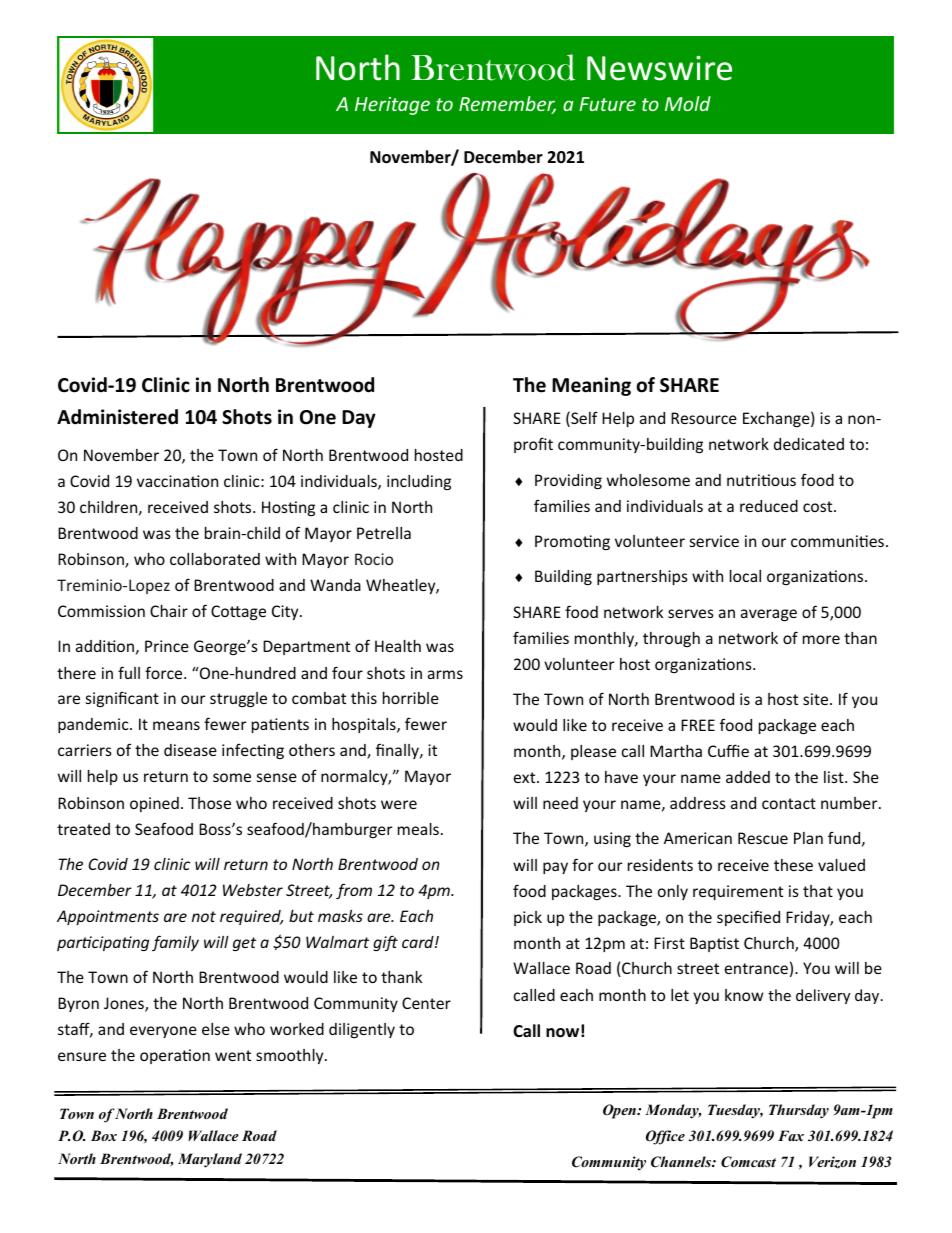 Image resolution: width=952 pixels, height=1233 pixels. Describe the element at coordinates (169, 611) in the screenshot. I see `Chair` at that location.
